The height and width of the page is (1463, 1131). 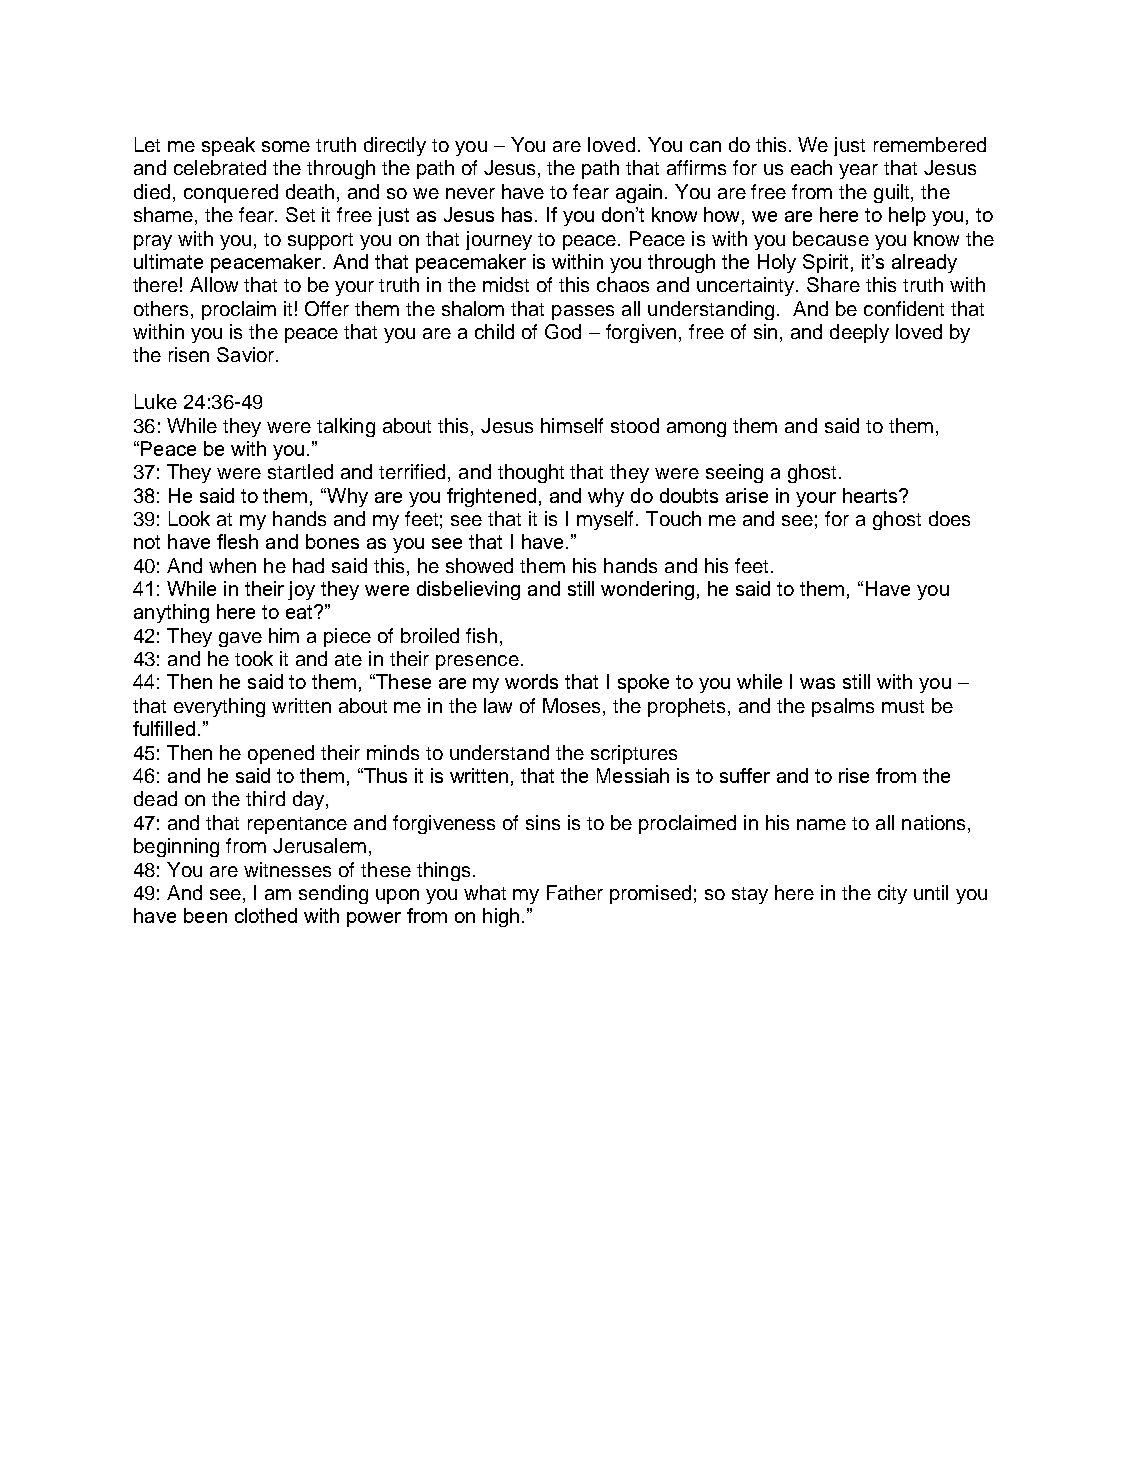 What do you see at coordinates (266, 915) in the page?
I see `clothed` at bounding box center [266, 915].
